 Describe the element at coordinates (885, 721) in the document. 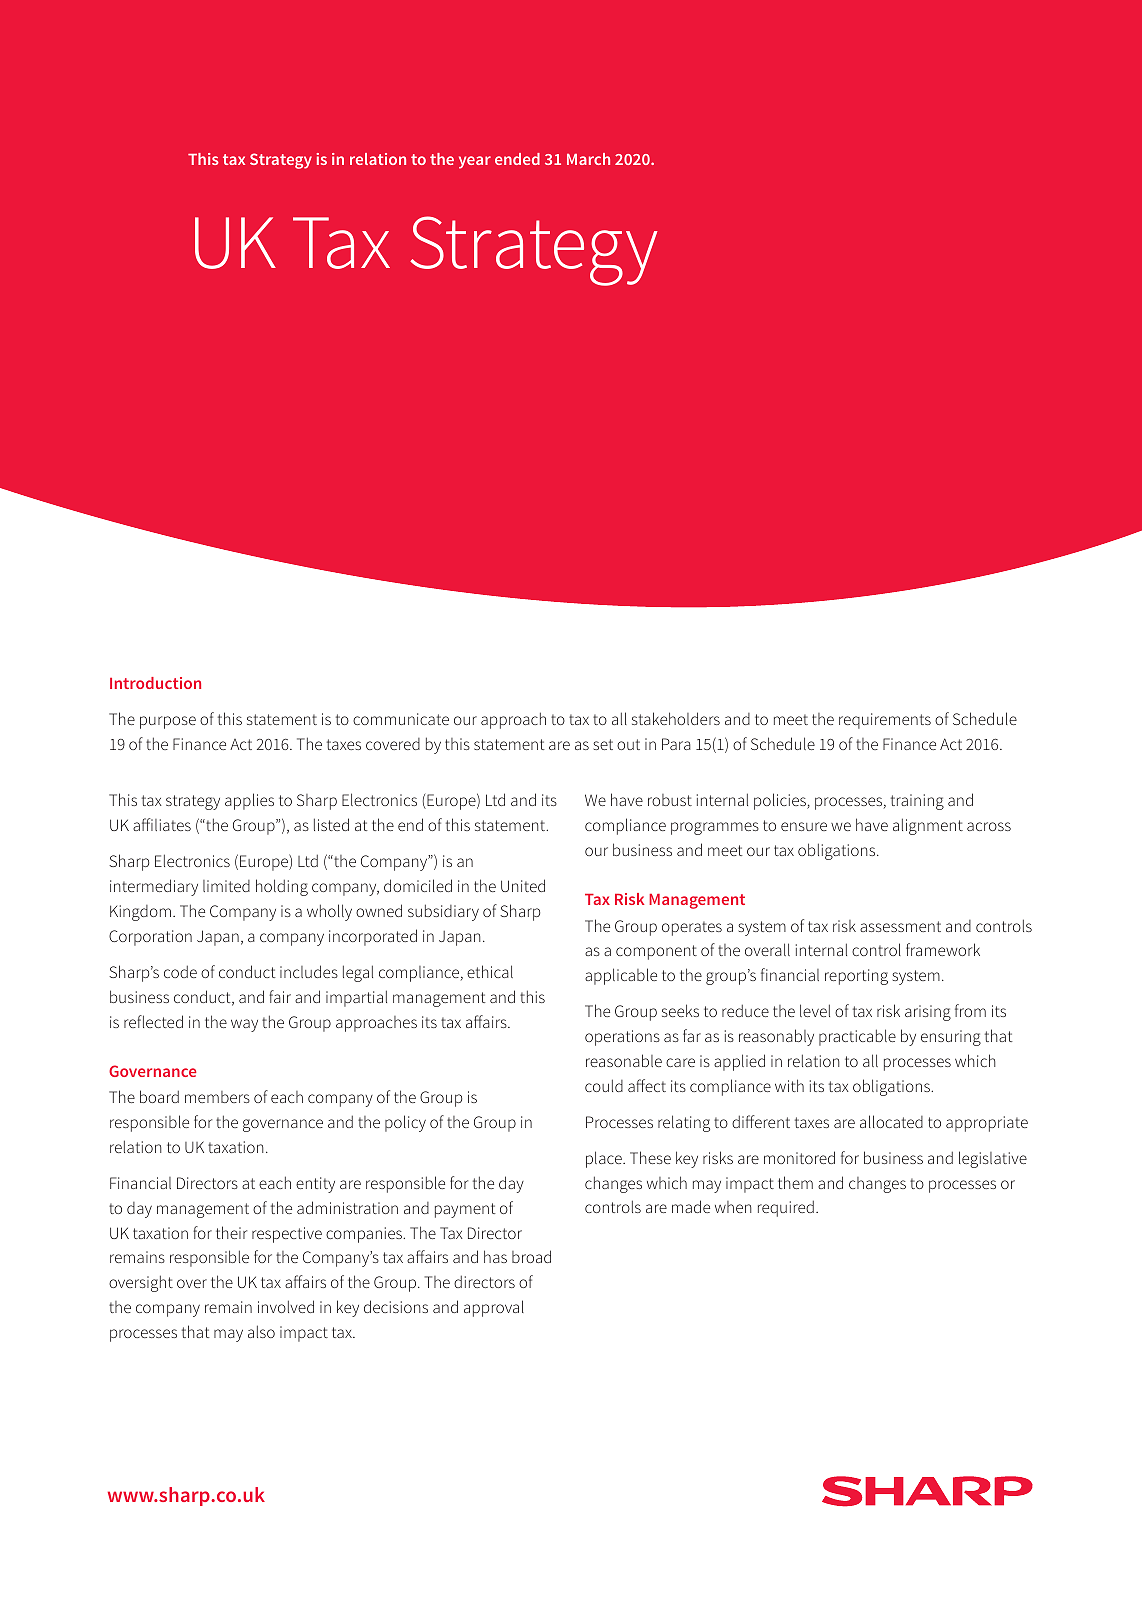

I see `requirements` at that location.
